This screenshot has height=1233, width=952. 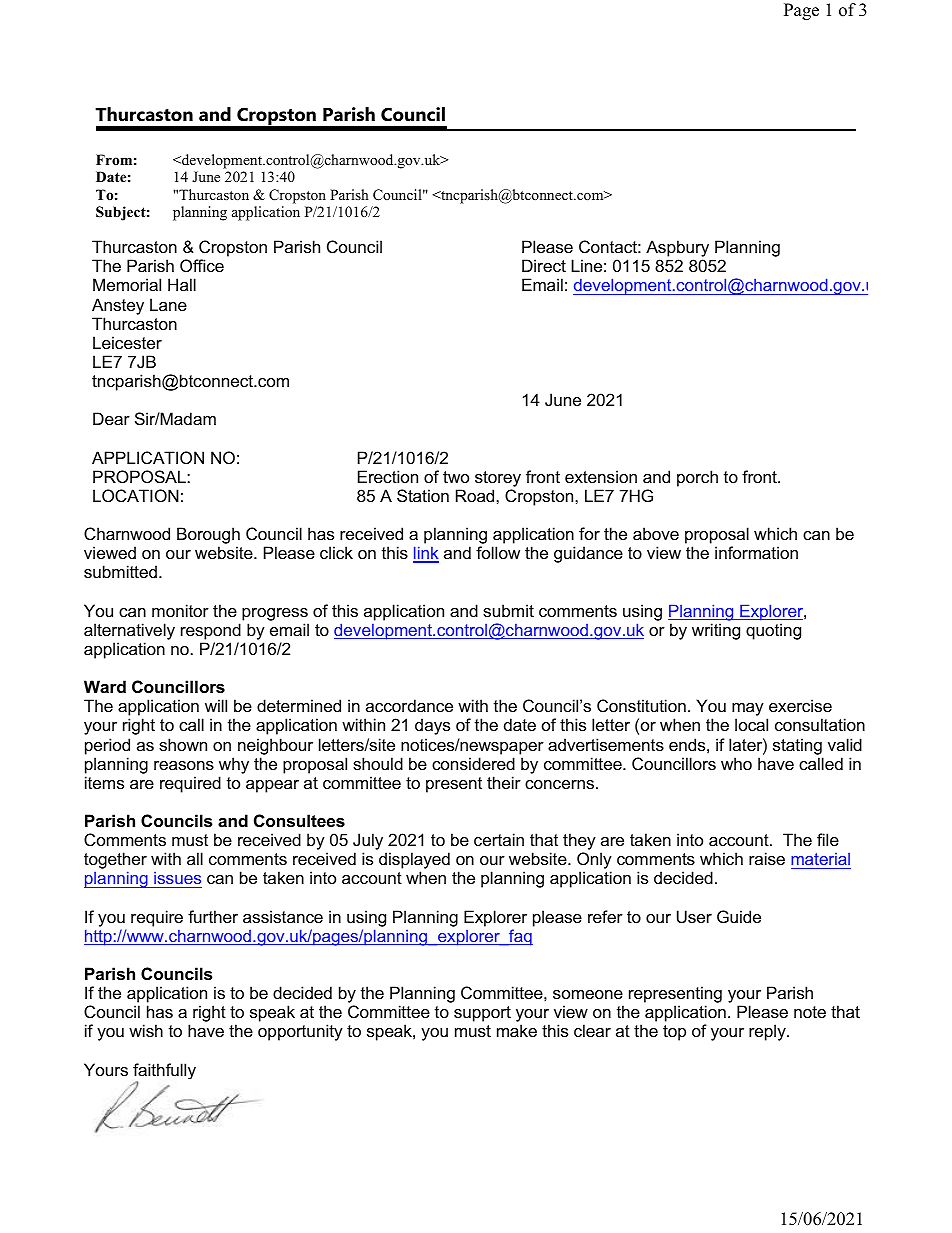 What do you see at coordinates (768, 1032) in the screenshot?
I see `reply` at bounding box center [768, 1032].
